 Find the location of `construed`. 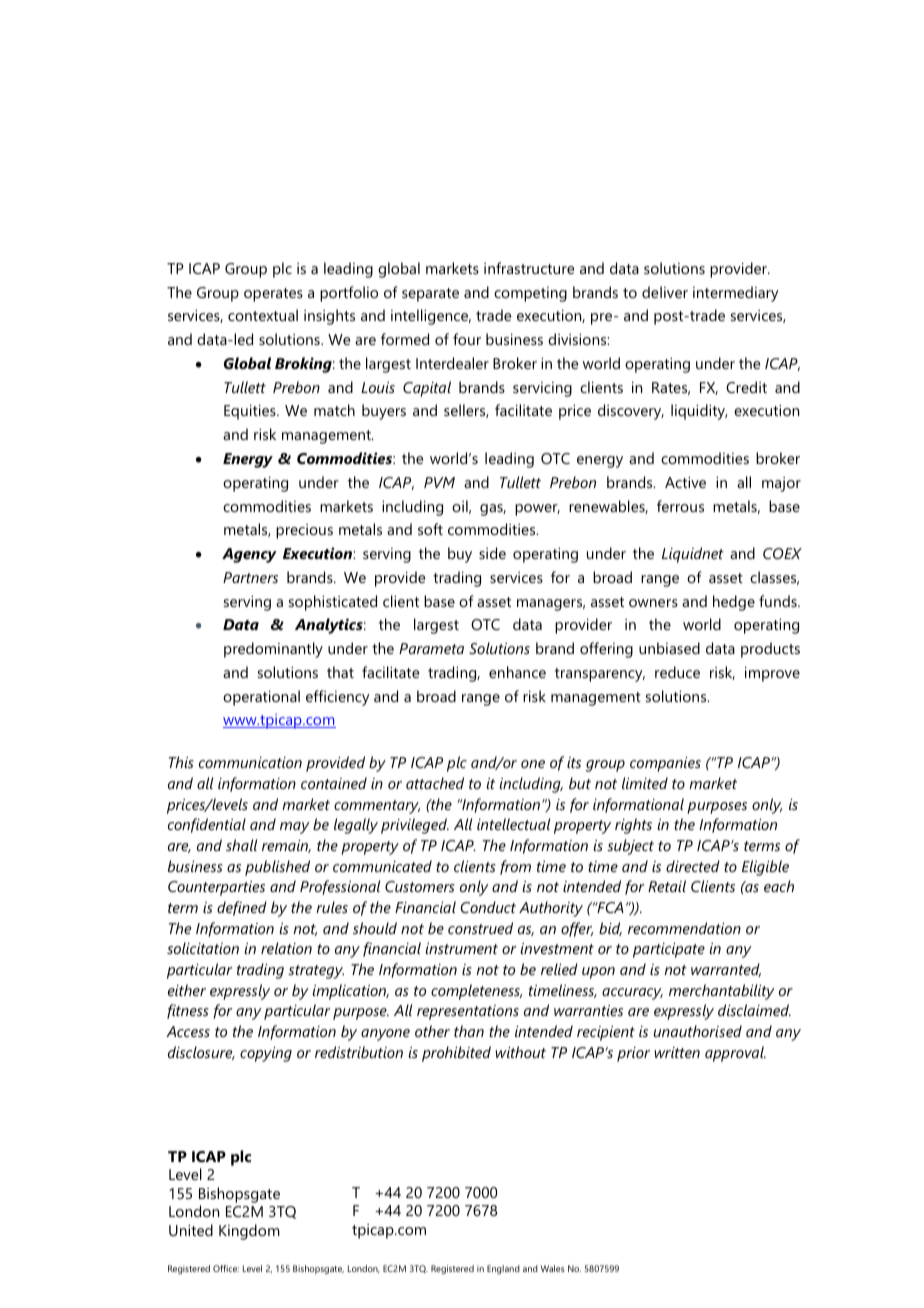

construed is located at coordinates (480, 928).
